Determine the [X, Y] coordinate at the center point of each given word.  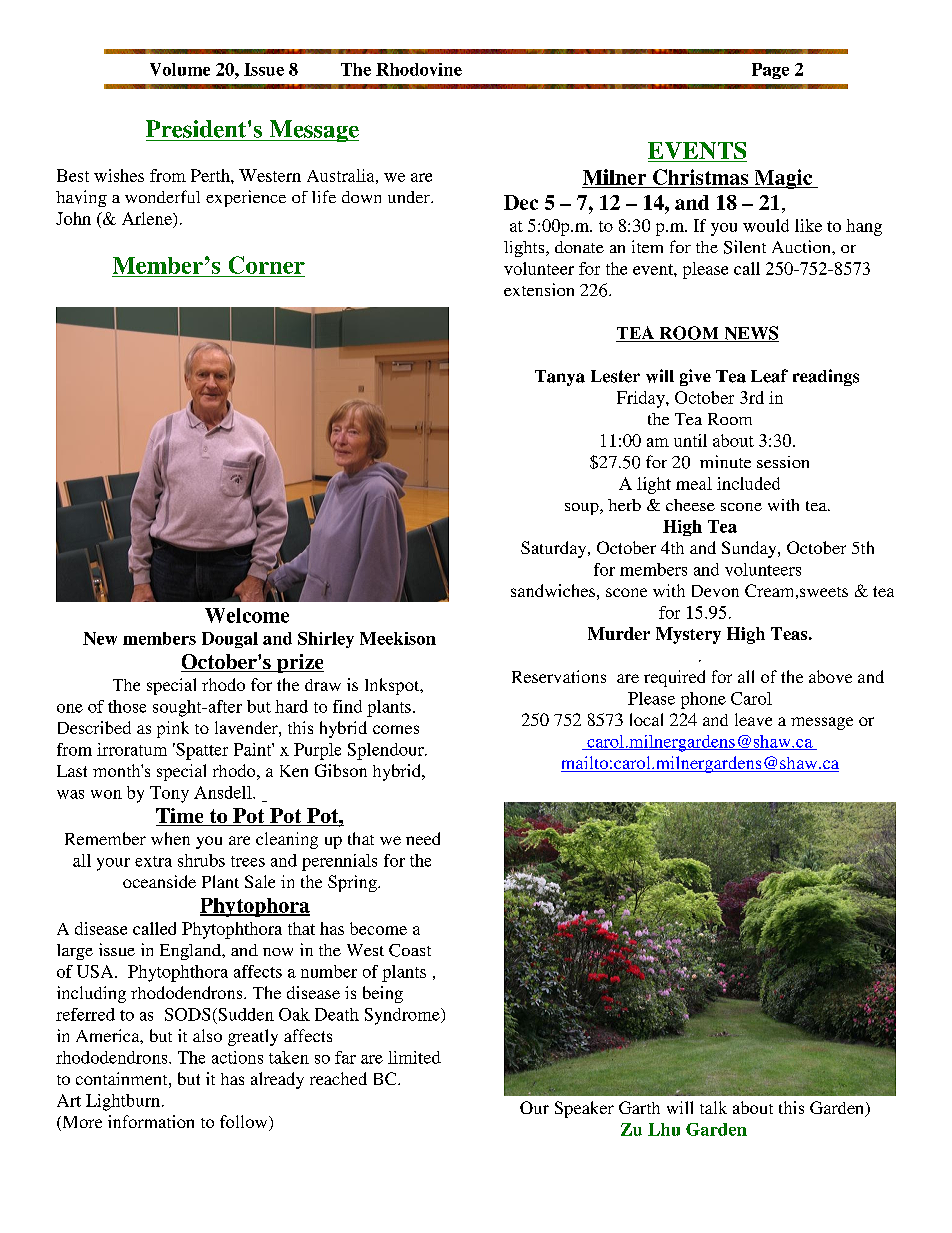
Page [770, 71]
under [410, 197]
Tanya [560, 378]
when [170, 838]
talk [713, 1107]
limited [414, 1057]
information [151, 1121]
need [423, 838]
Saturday [555, 549]
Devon [715, 591]
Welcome [247, 615]
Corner [267, 265]
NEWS [750, 334]
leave [753, 719]
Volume [180, 69]
